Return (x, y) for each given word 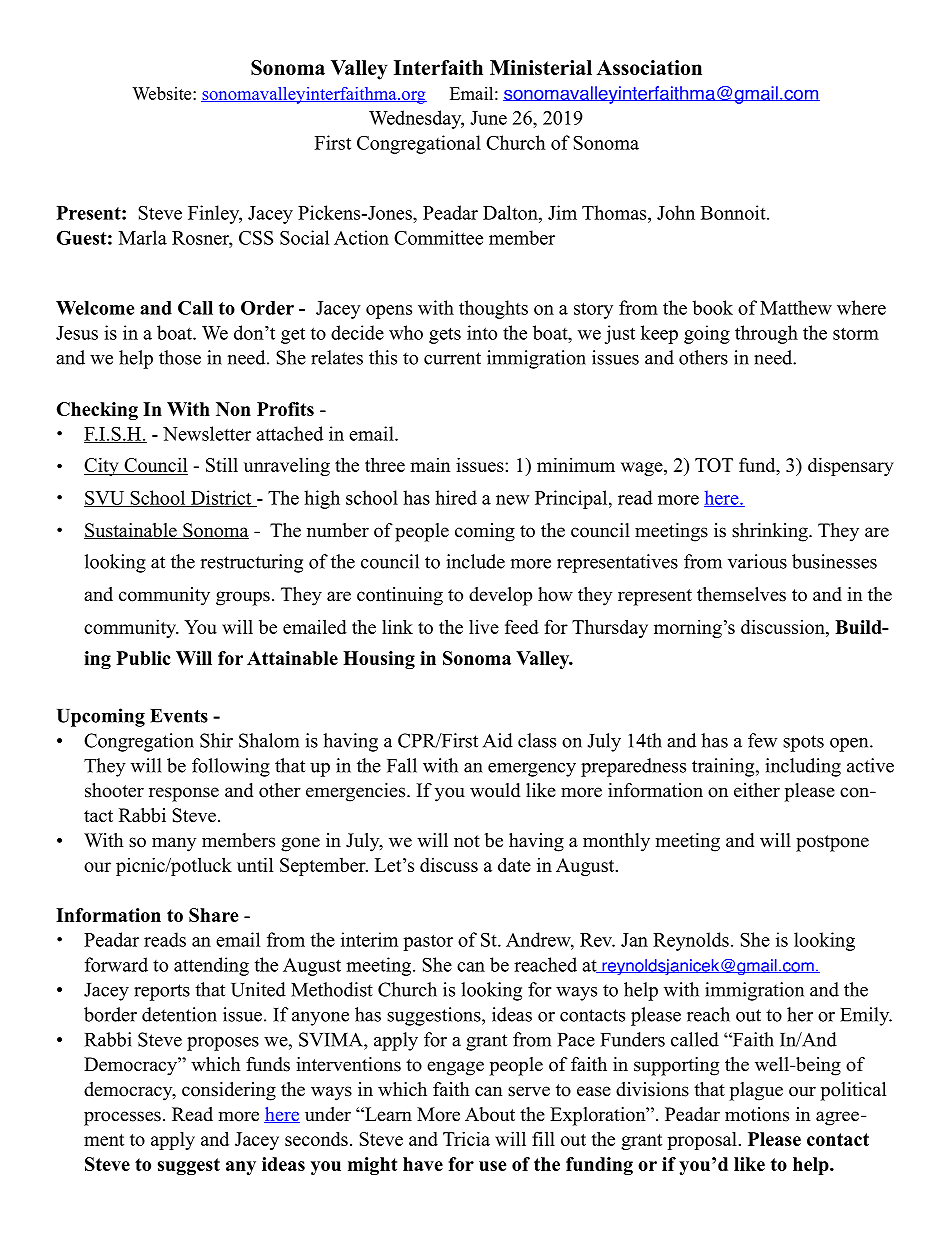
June (488, 118)
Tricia (466, 1138)
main (430, 465)
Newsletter (207, 433)
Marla (143, 237)
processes (122, 1118)
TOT (714, 465)
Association (649, 67)
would (495, 790)
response (184, 794)
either (757, 790)
